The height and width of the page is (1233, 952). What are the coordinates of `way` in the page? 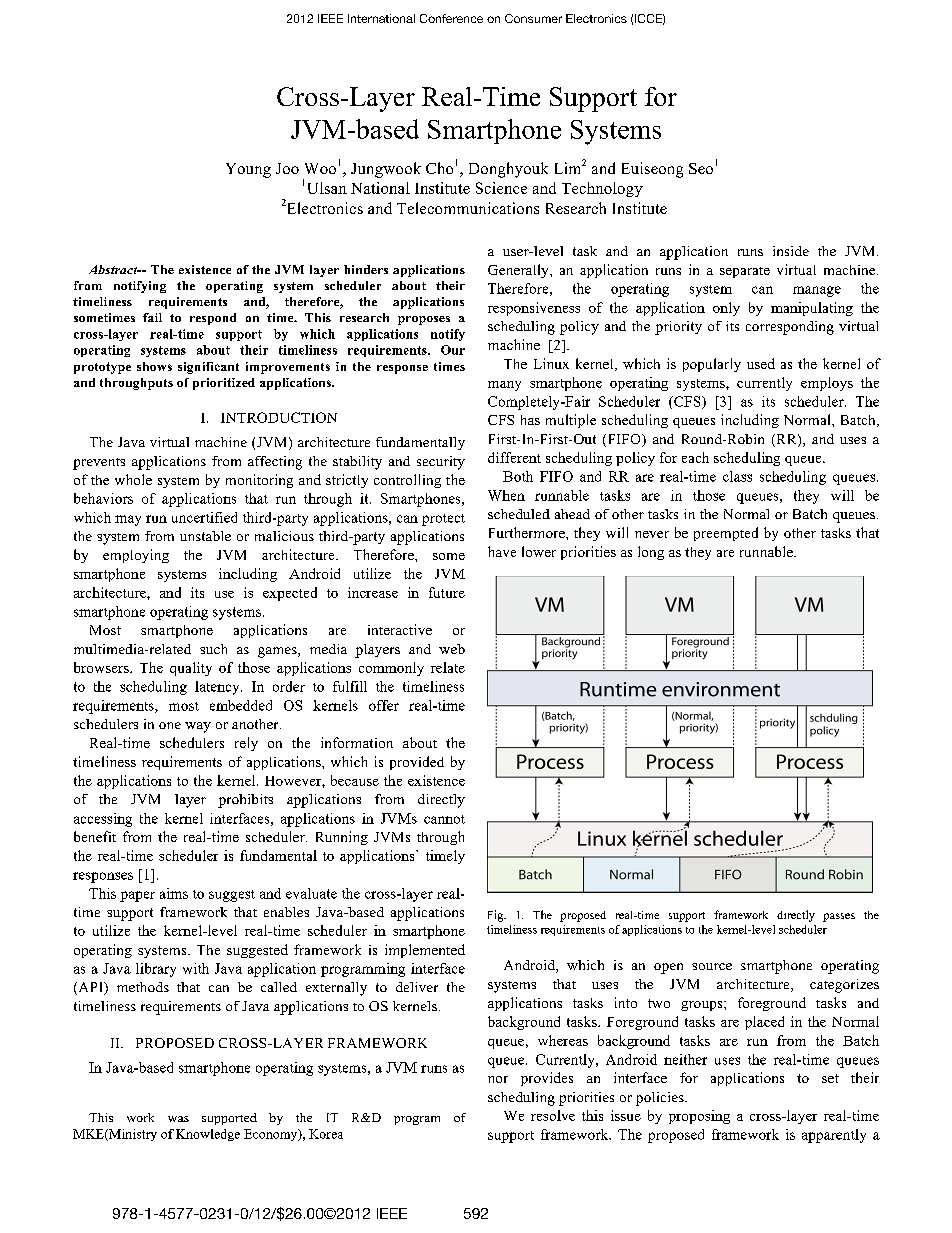 It's located at (198, 727).
